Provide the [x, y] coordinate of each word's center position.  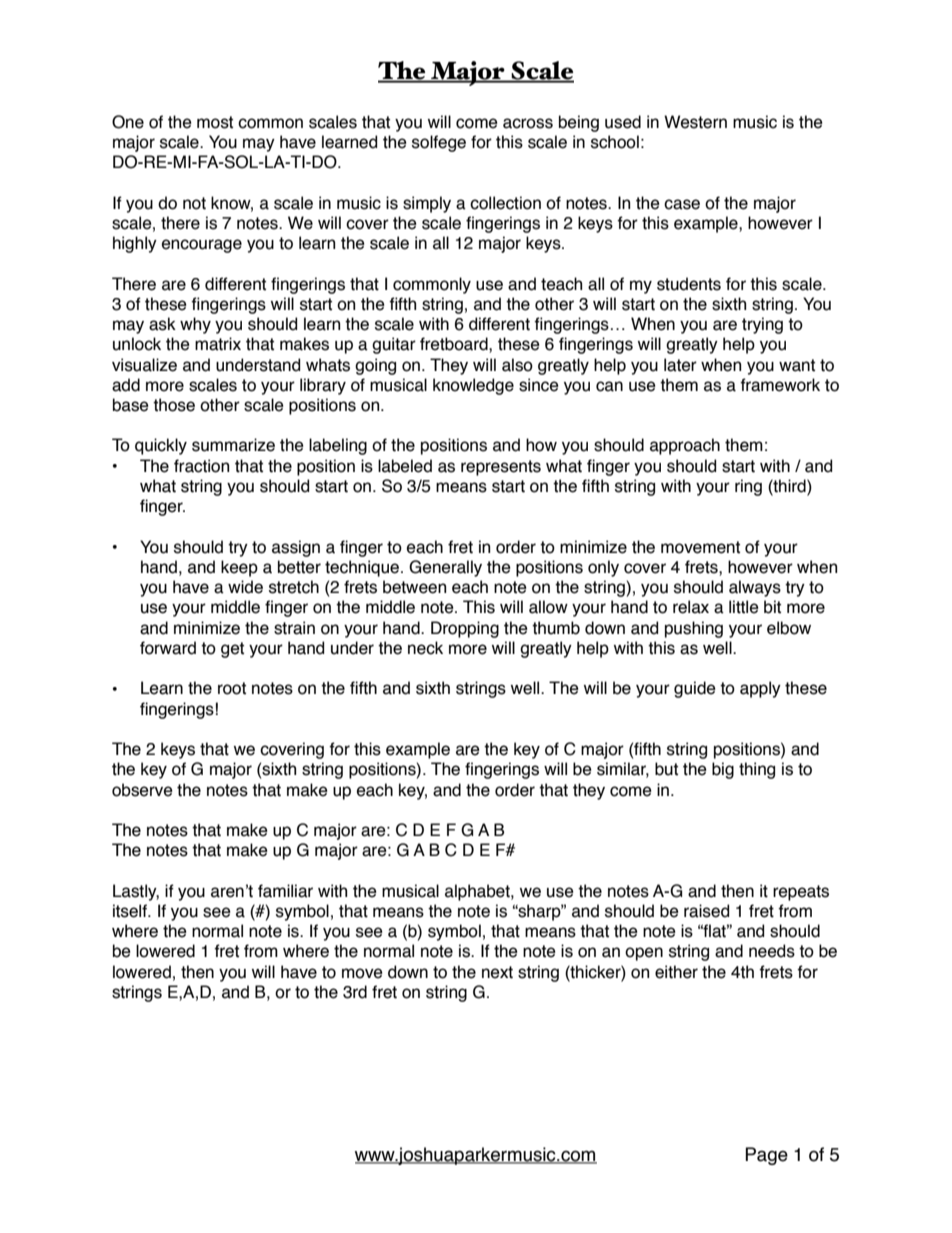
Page [766, 1156]
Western [695, 122]
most [215, 122]
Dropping [465, 629]
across [528, 123]
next [497, 972]
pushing [694, 629]
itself [131, 911]
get [232, 650]
